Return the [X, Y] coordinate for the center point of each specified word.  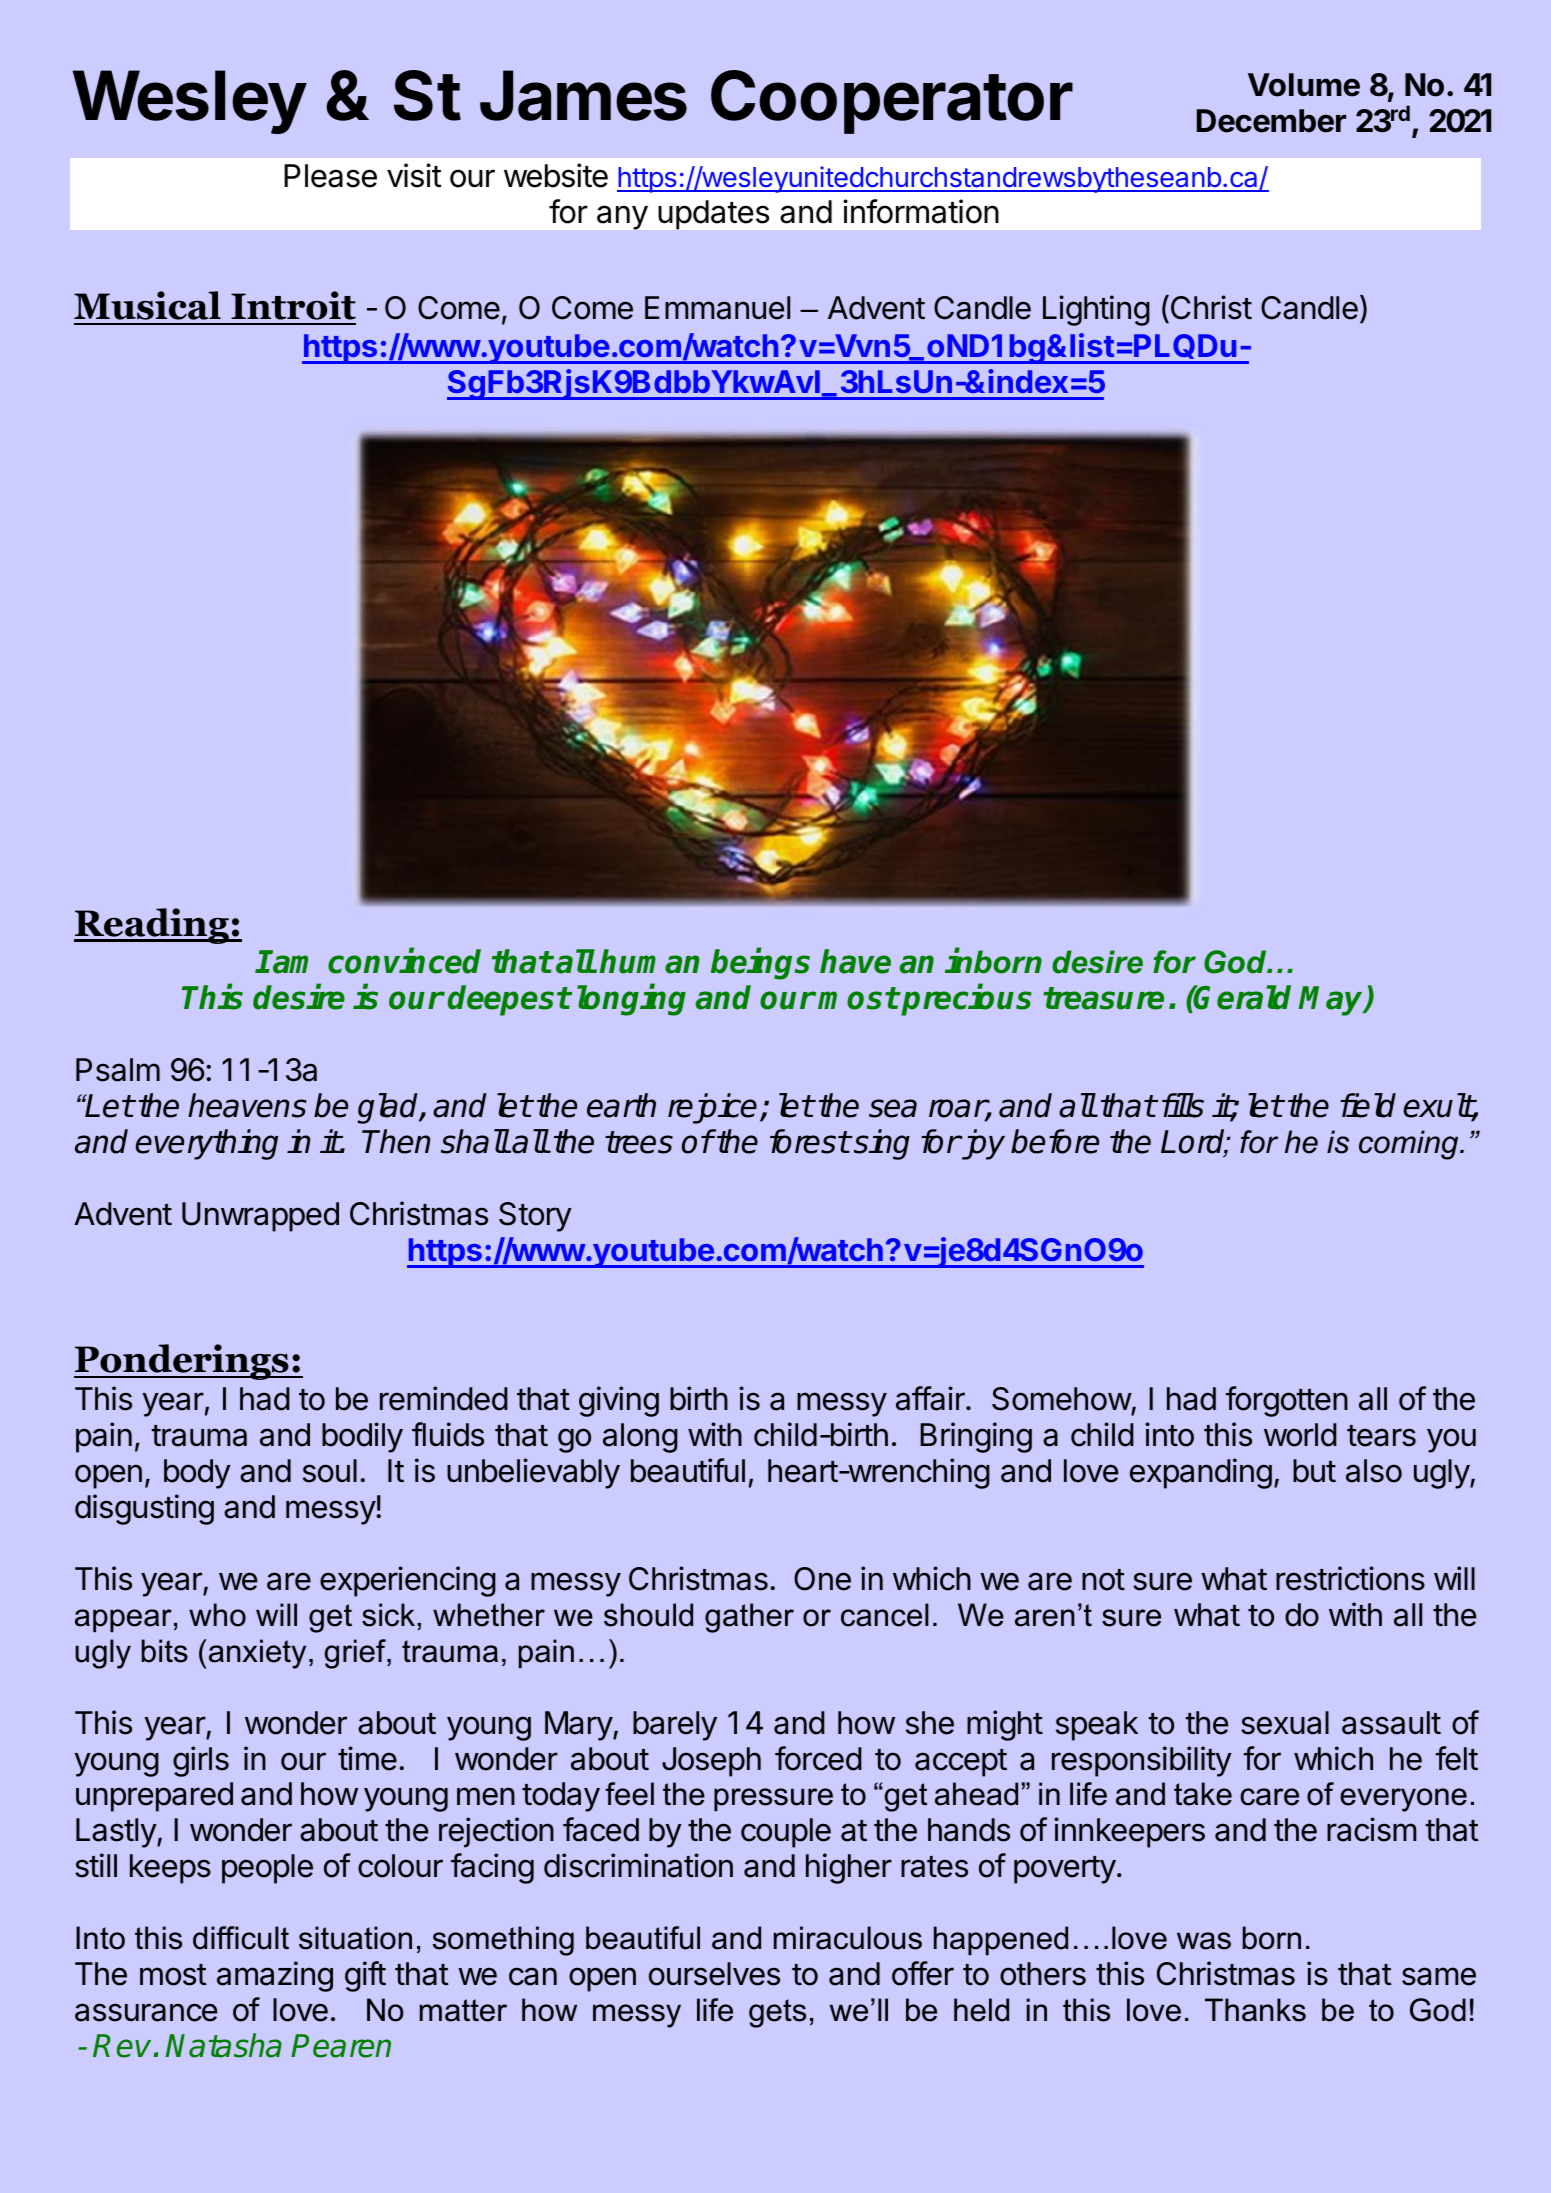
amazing [275, 1976]
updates [713, 215]
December [1271, 121]
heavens [247, 1105]
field [1368, 1105]
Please [330, 176]
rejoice [712, 1108]
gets [777, 2013]
